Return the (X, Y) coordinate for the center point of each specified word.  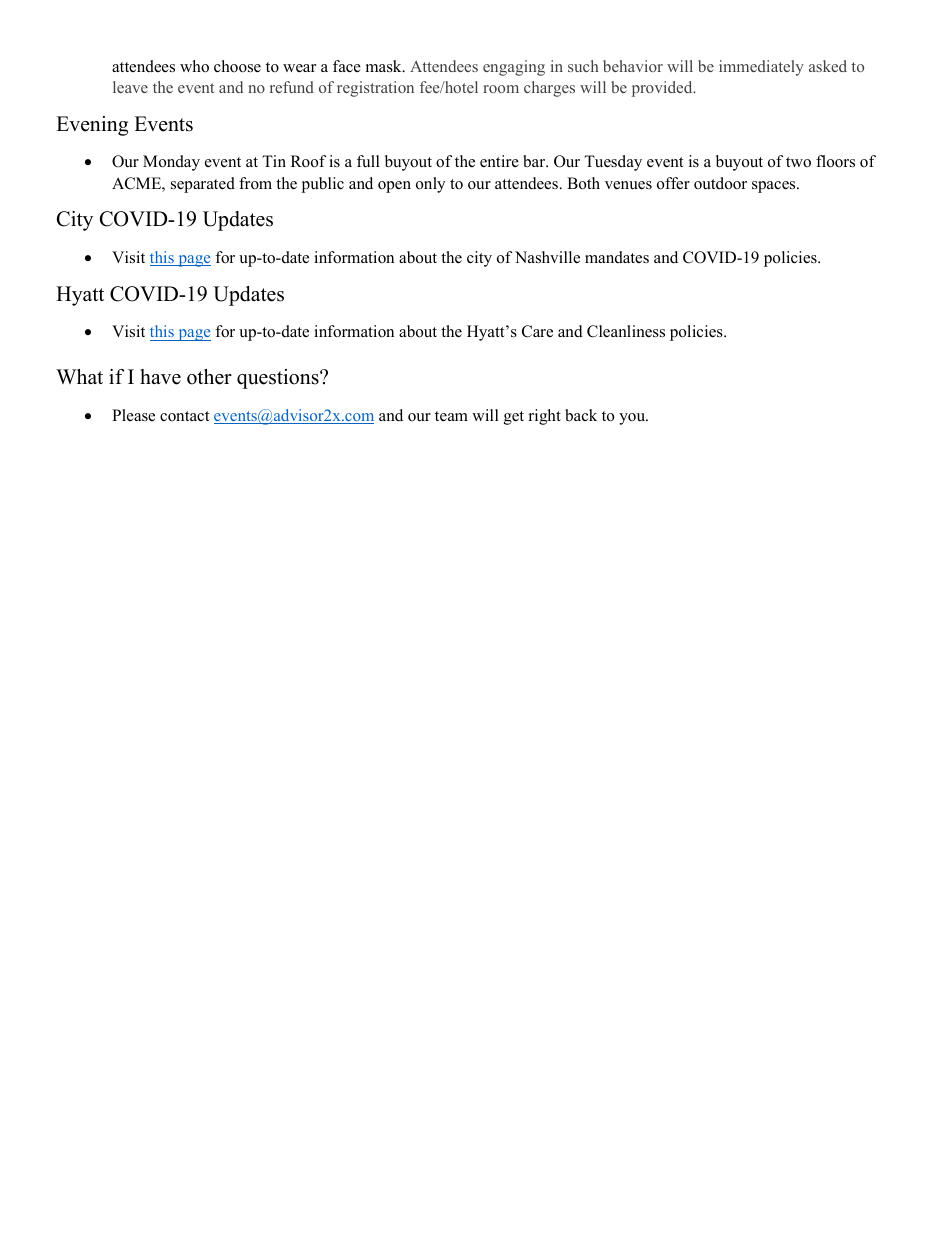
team (451, 416)
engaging (514, 68)
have (160, 377)
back (581, 415)
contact (184, 416)
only (430, 185)
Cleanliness (626, 331)
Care (537, 331)
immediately (761, 68)
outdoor (720, 183)
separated (203, 185)
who (194, 66)
